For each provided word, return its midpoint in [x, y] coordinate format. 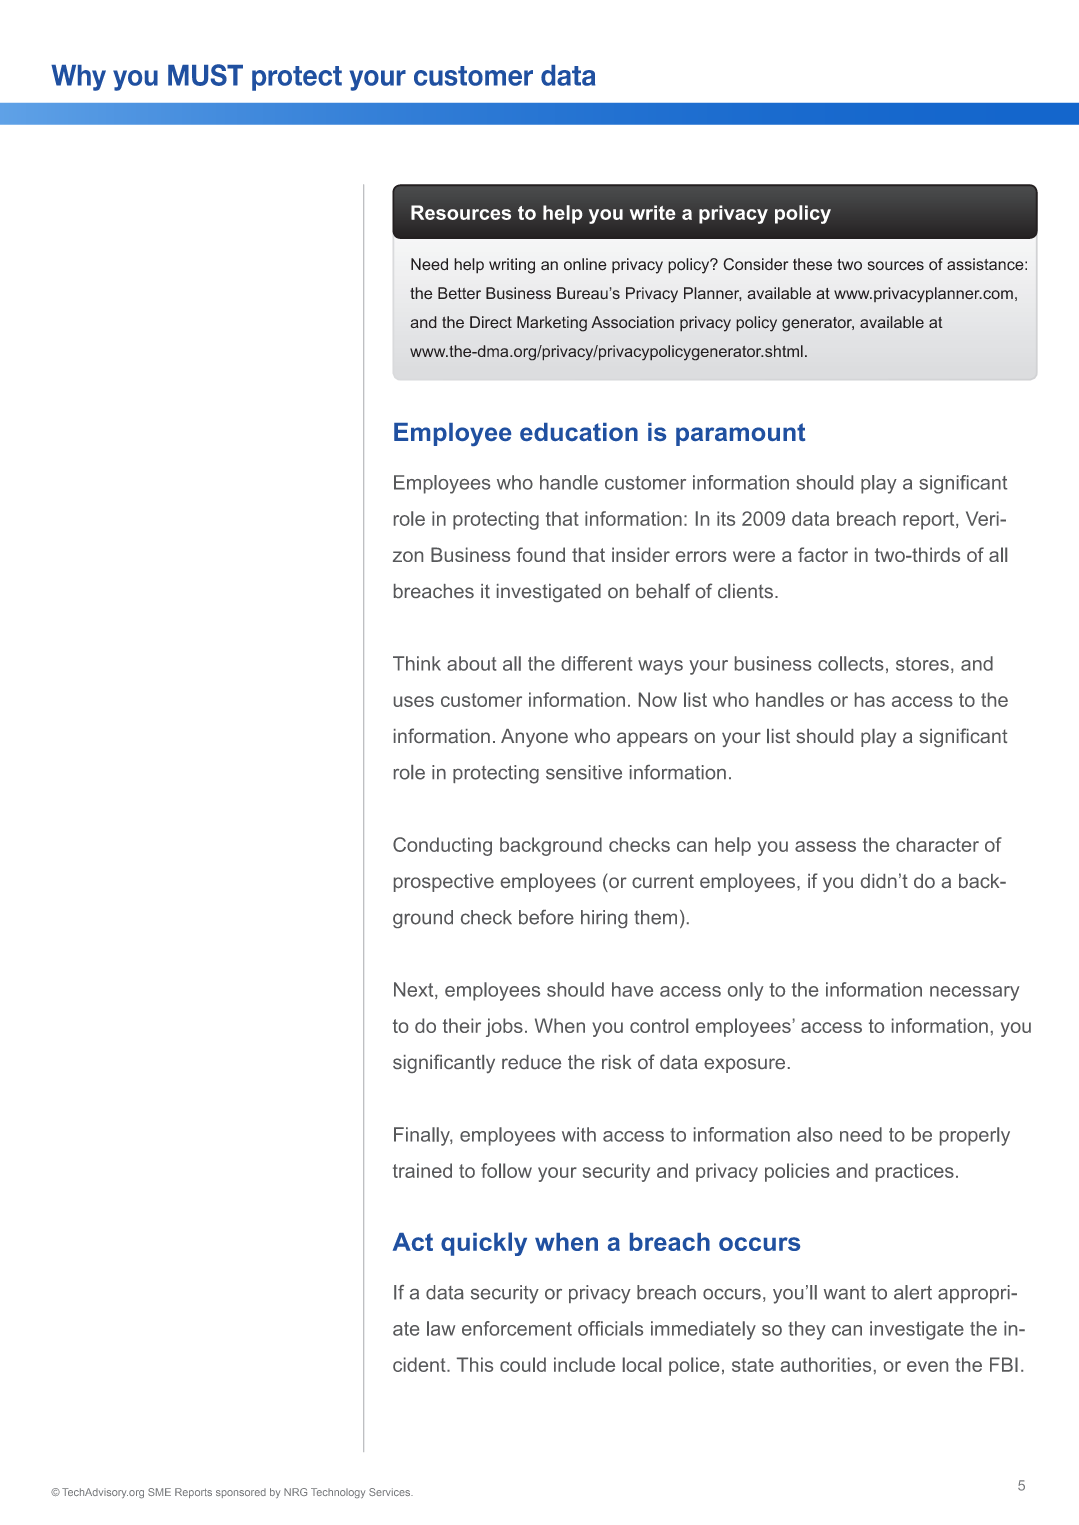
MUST [205, 75]
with [579, 1134]
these [812, 264]
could [523, 1364]
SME [159, 1492]
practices [915, 1172]
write [652, 212]
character [937, 844]
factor [823, 554]
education [579, 432]
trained [422, 1170]
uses [414, 701]
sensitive [584, 772]
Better [459, 293]
